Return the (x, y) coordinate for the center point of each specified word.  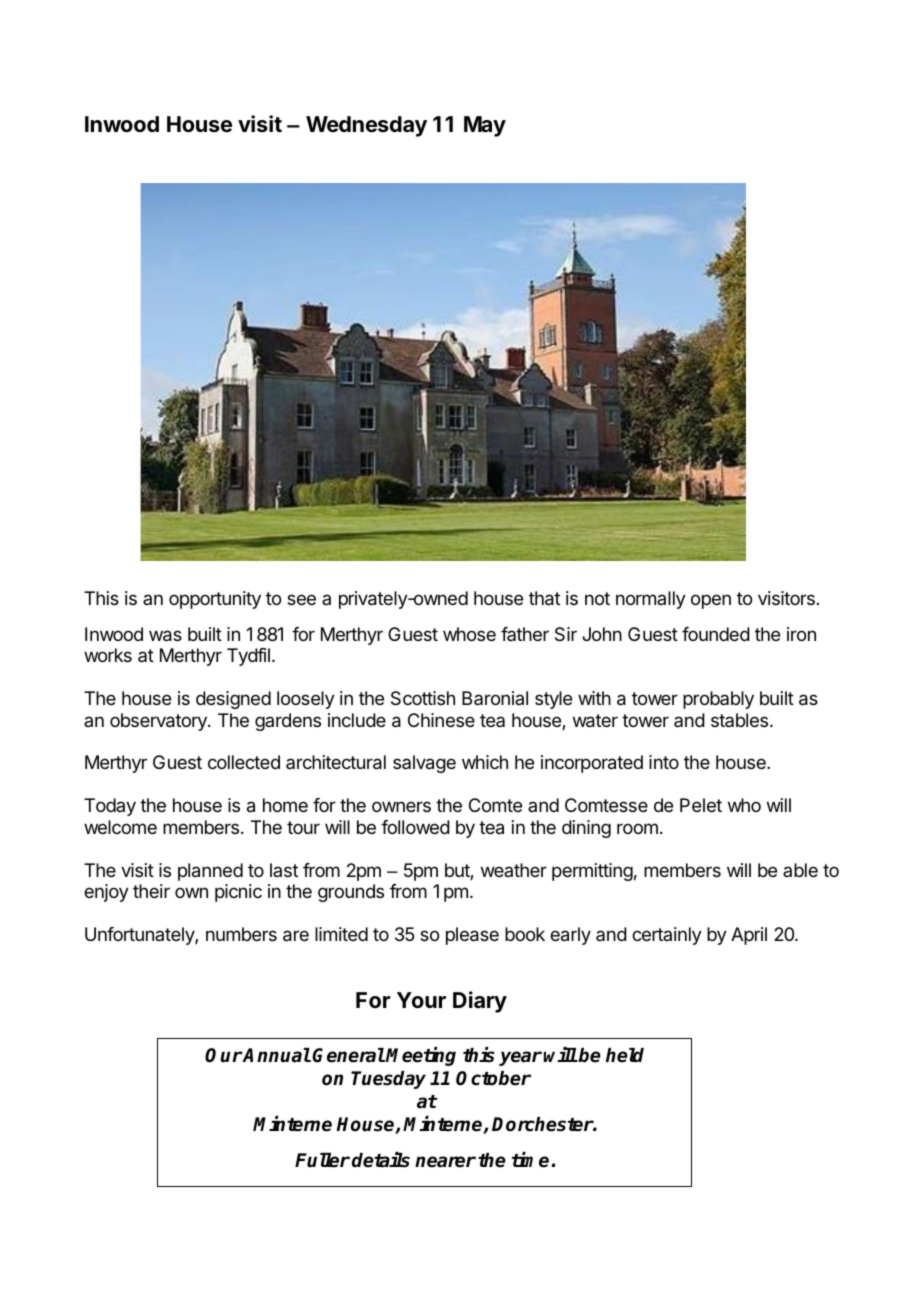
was (165, 636)
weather (514, 870)
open (711, 601)
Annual (276, 1055)
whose (469, 634)
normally (651, 600)
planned (210, 872)
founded (716, 634)
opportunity (215, 600)
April (749, 936)
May (485, 126)
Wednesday (366, 126)
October (493, 1078)
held (625, 1055)
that (544, 598)
